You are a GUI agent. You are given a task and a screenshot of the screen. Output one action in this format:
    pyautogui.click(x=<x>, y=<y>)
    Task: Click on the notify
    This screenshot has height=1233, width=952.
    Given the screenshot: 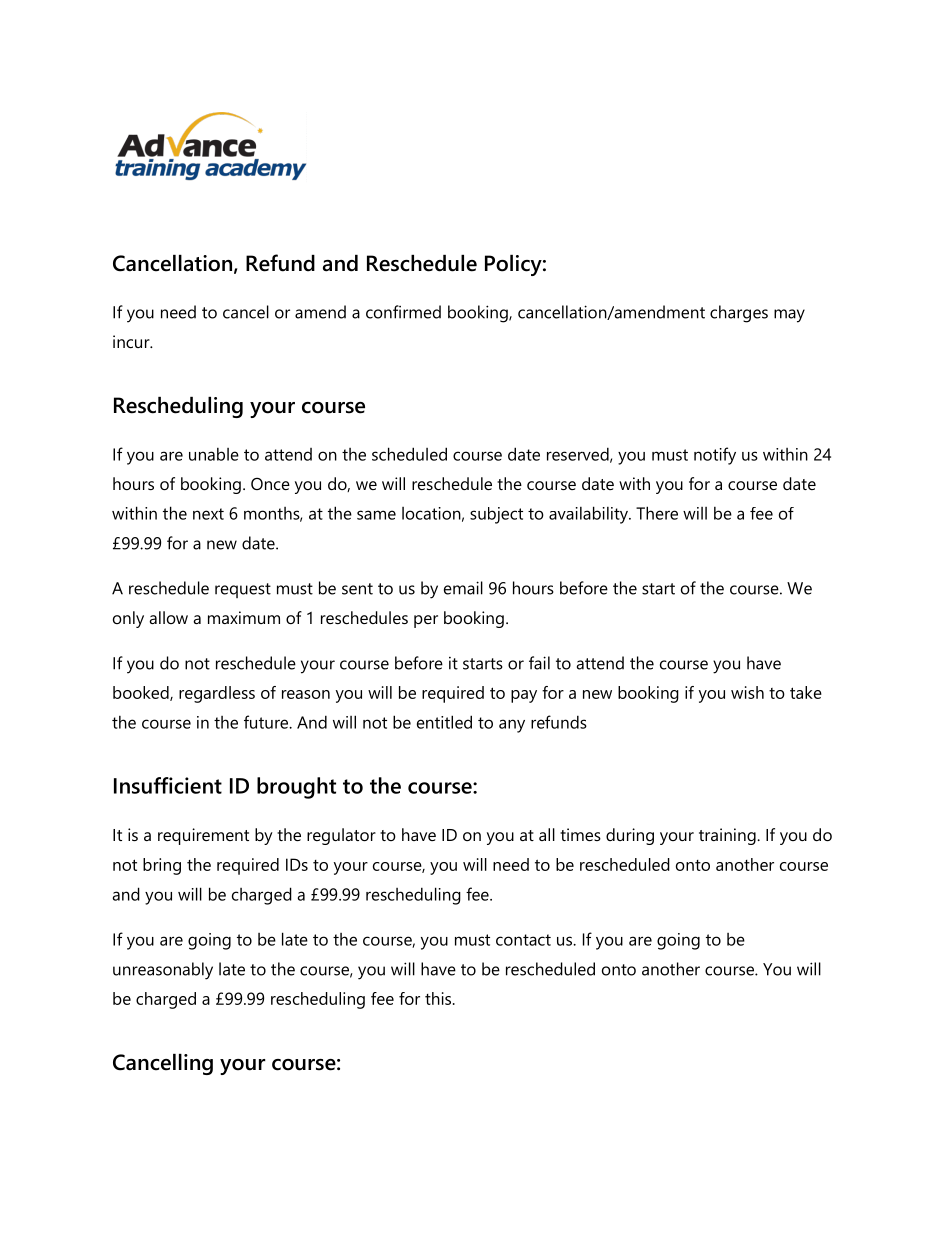 What is the action you would take?
    pyautogui.click(x=715, y=456)
